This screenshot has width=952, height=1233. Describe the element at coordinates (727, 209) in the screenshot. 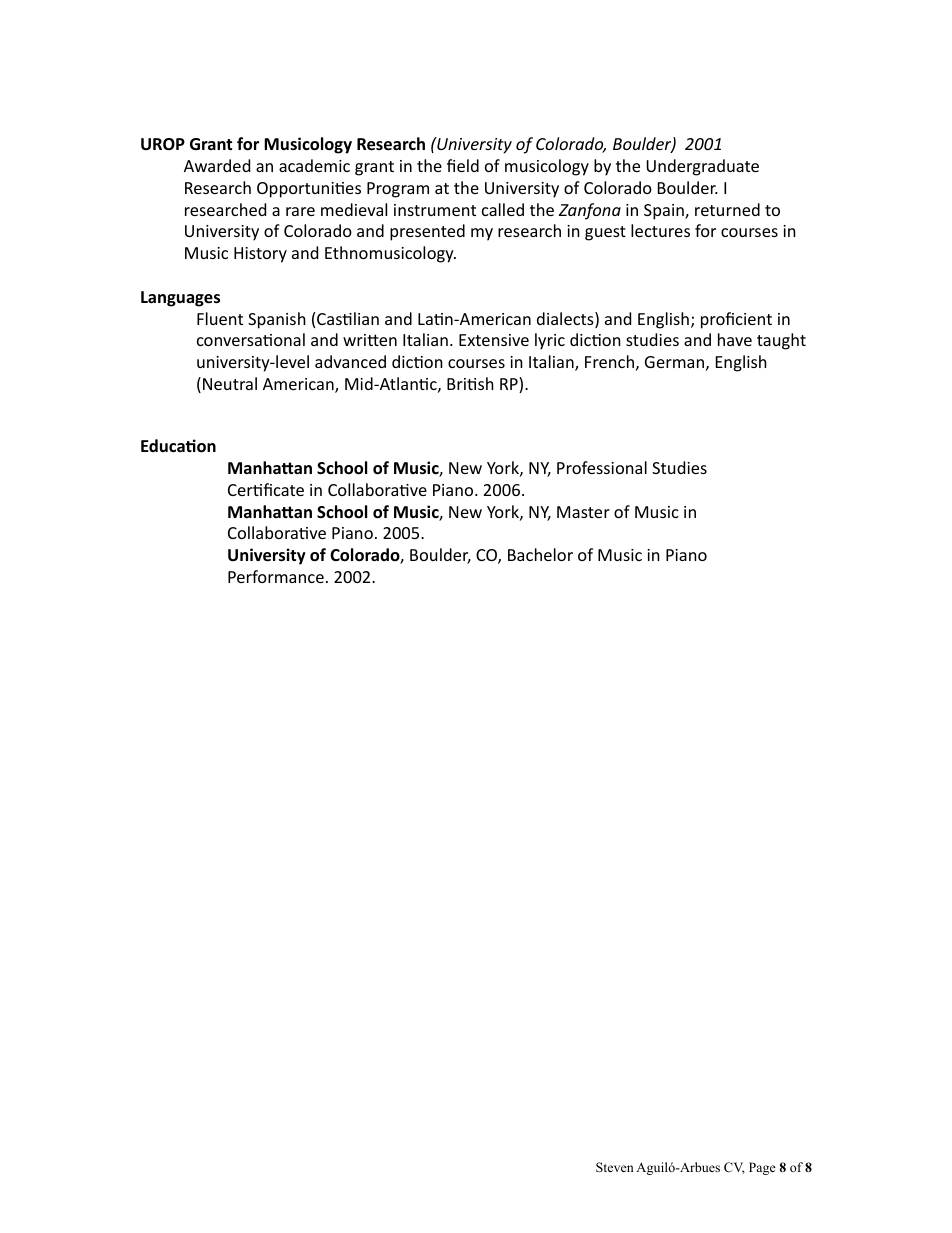

I see `returned` at that location.
